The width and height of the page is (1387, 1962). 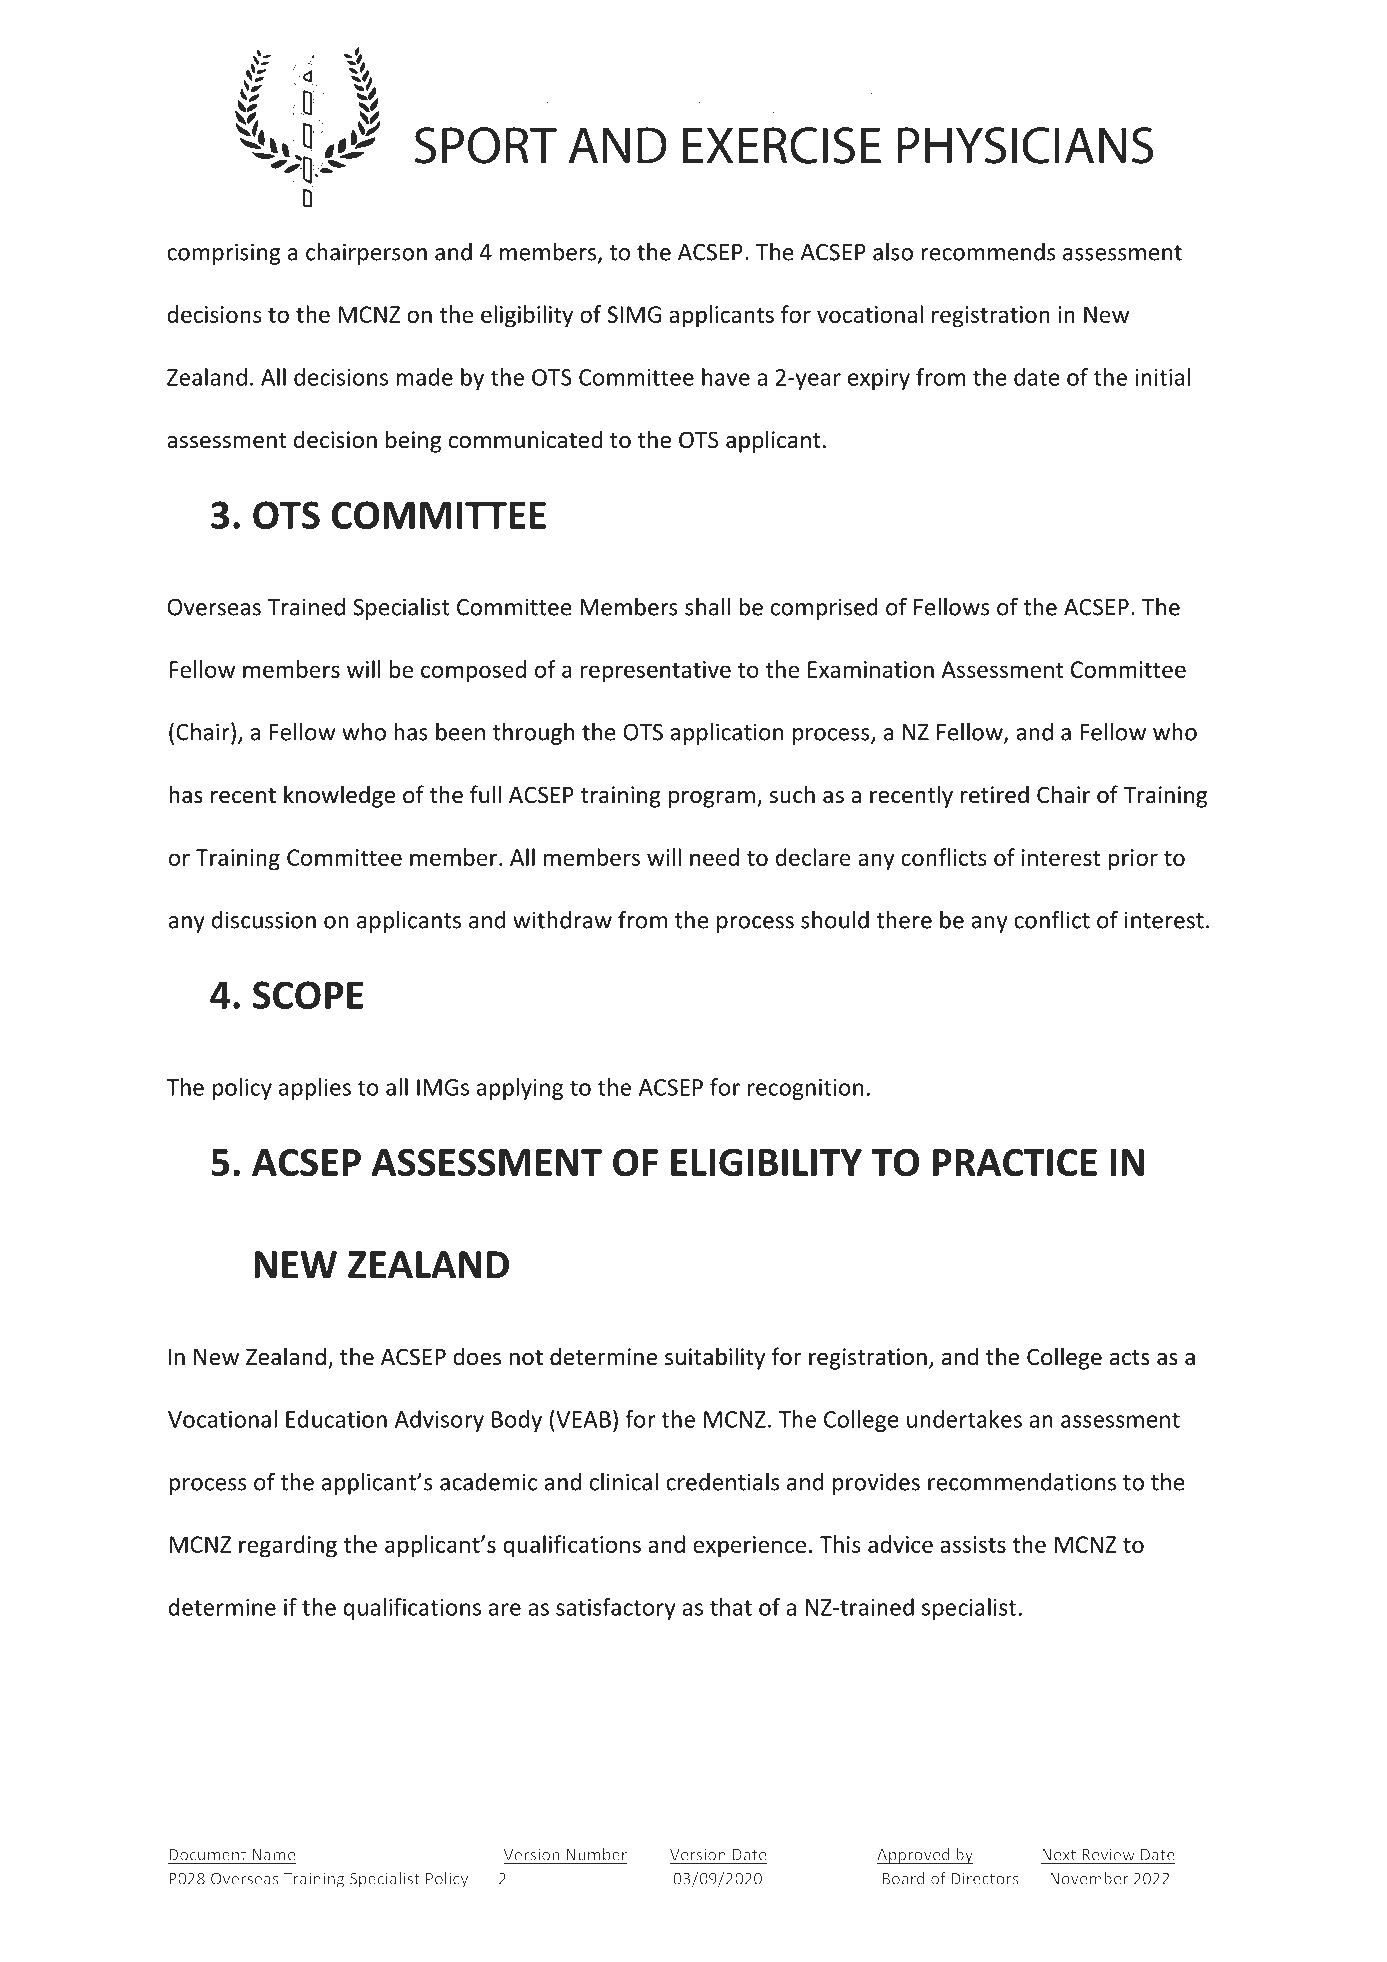 I want to click on Name, so click(x=273, y=1856).
